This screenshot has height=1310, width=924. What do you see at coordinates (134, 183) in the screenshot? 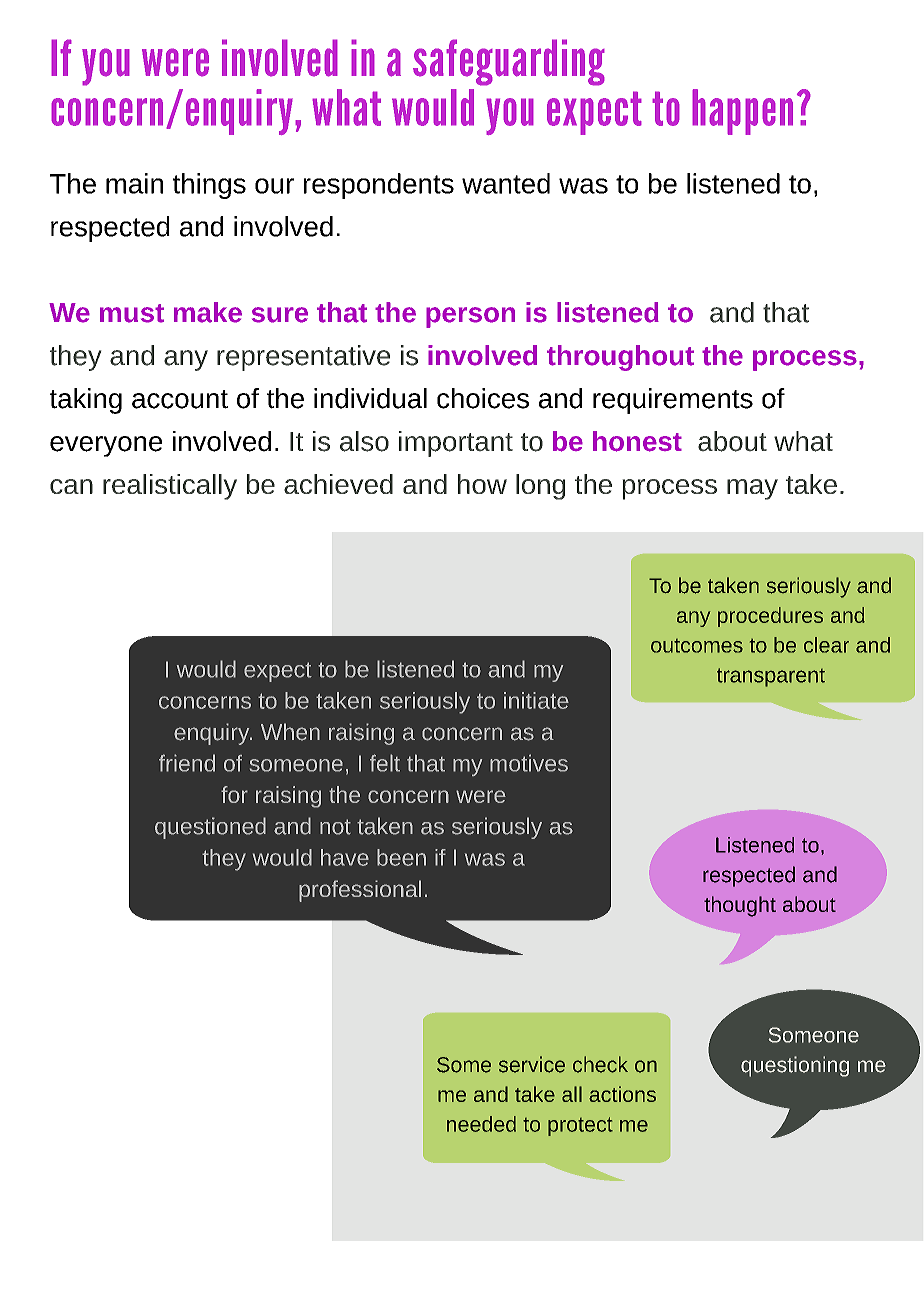
I see `main` at bounding box center [134, 183].
